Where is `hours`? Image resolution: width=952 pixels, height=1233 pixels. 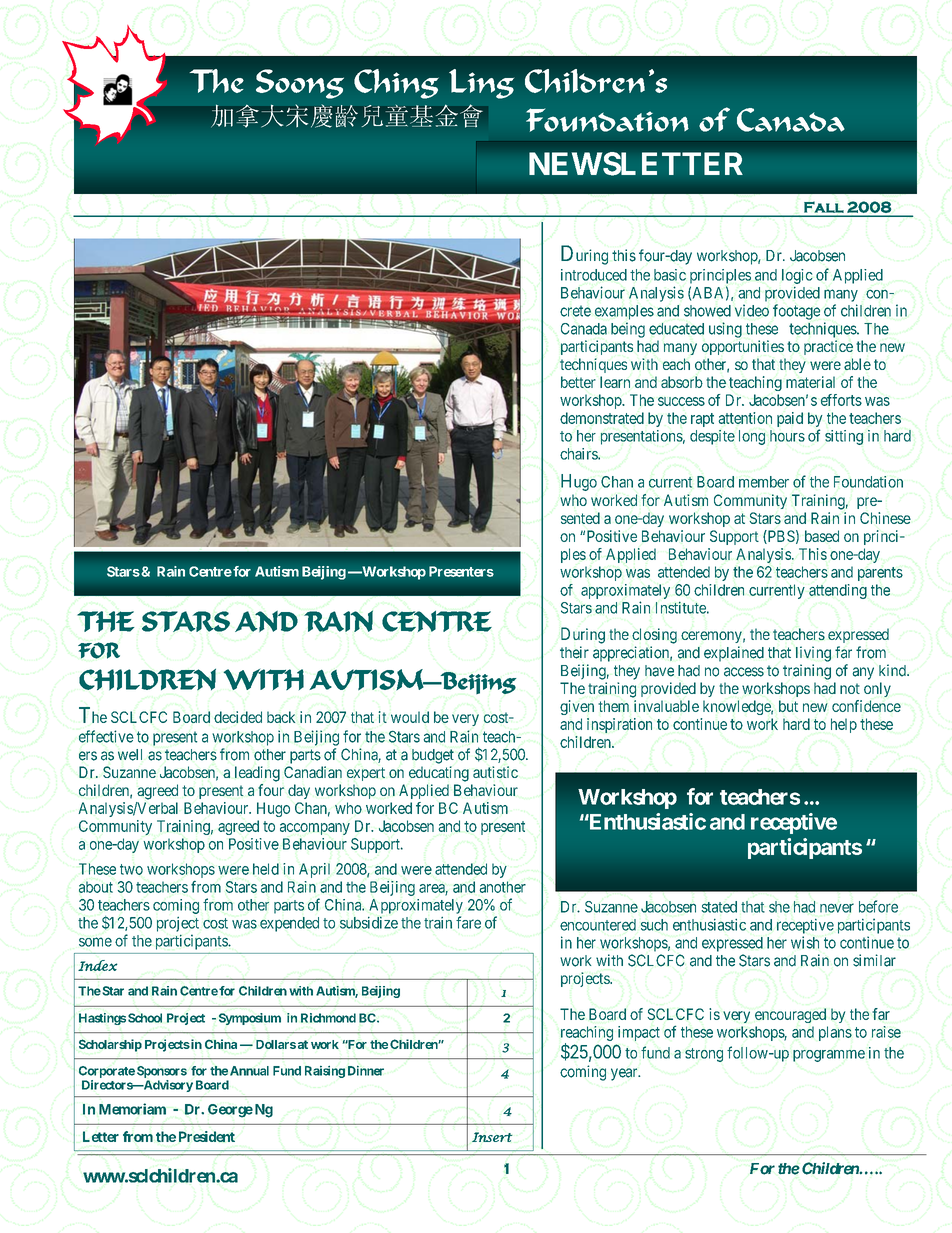 hours is located at coordinates (787, 436).
